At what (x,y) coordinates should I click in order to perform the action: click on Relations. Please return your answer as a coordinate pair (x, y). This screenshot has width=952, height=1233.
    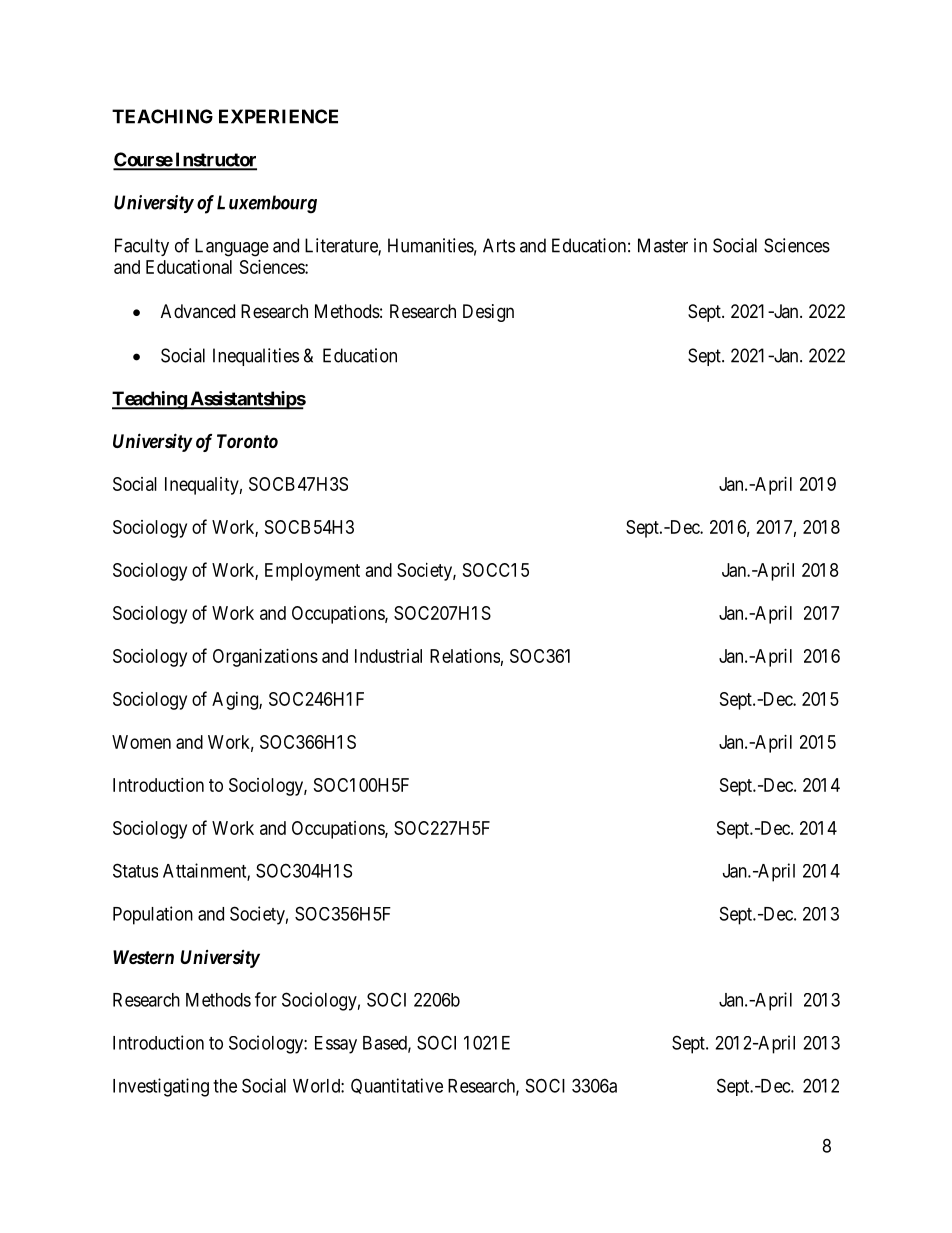
    Looking at the image, I should click on (465, 656).
